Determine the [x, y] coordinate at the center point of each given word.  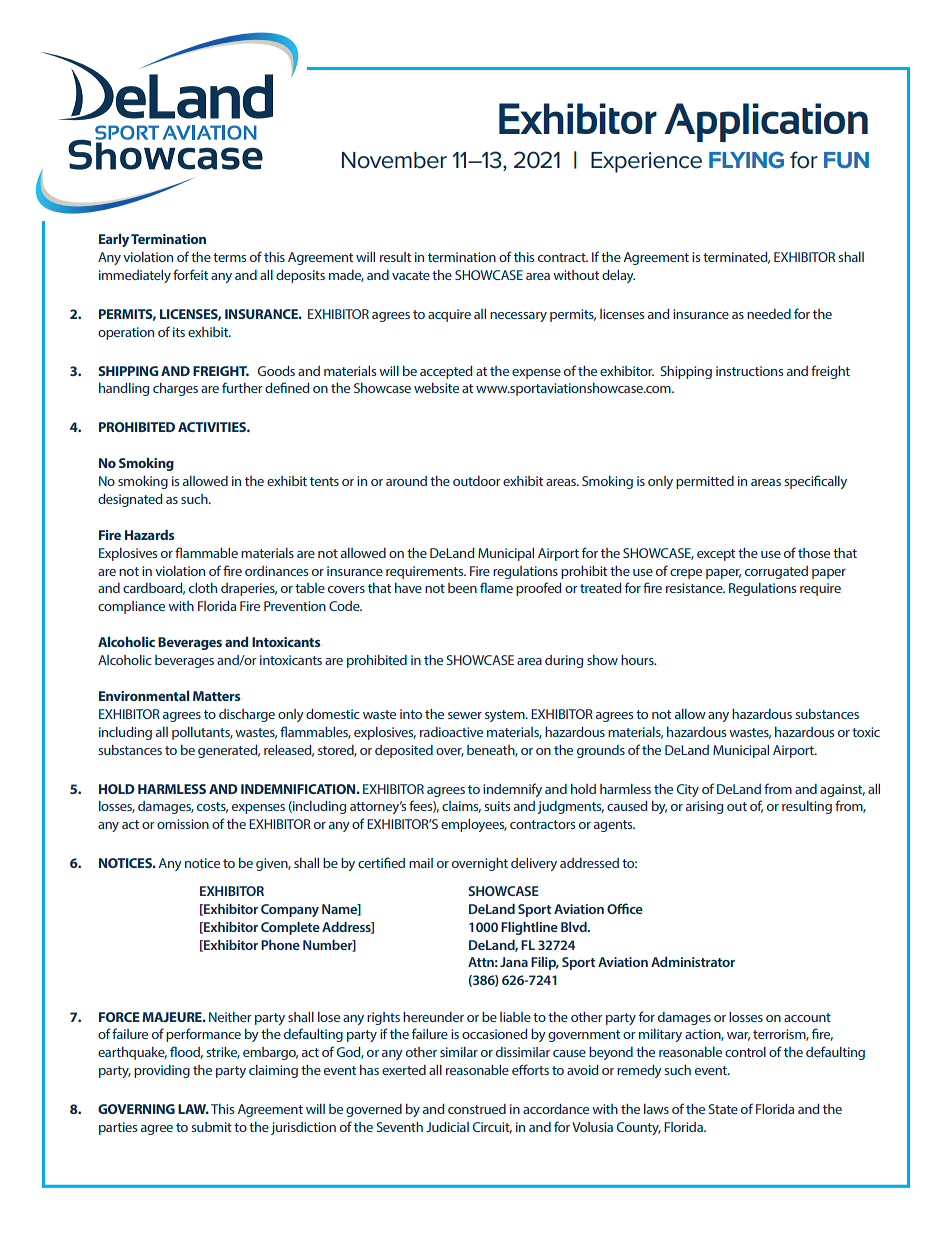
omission [183, 824]
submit [211, 1127]
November [394, 160]
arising [704, 807]
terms [229, 257]
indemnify [512, 790]
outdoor [477, 481]
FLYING [746, 159]
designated [130, 500]
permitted [705, 482]
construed [477, 1109]
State [723, 1109]
